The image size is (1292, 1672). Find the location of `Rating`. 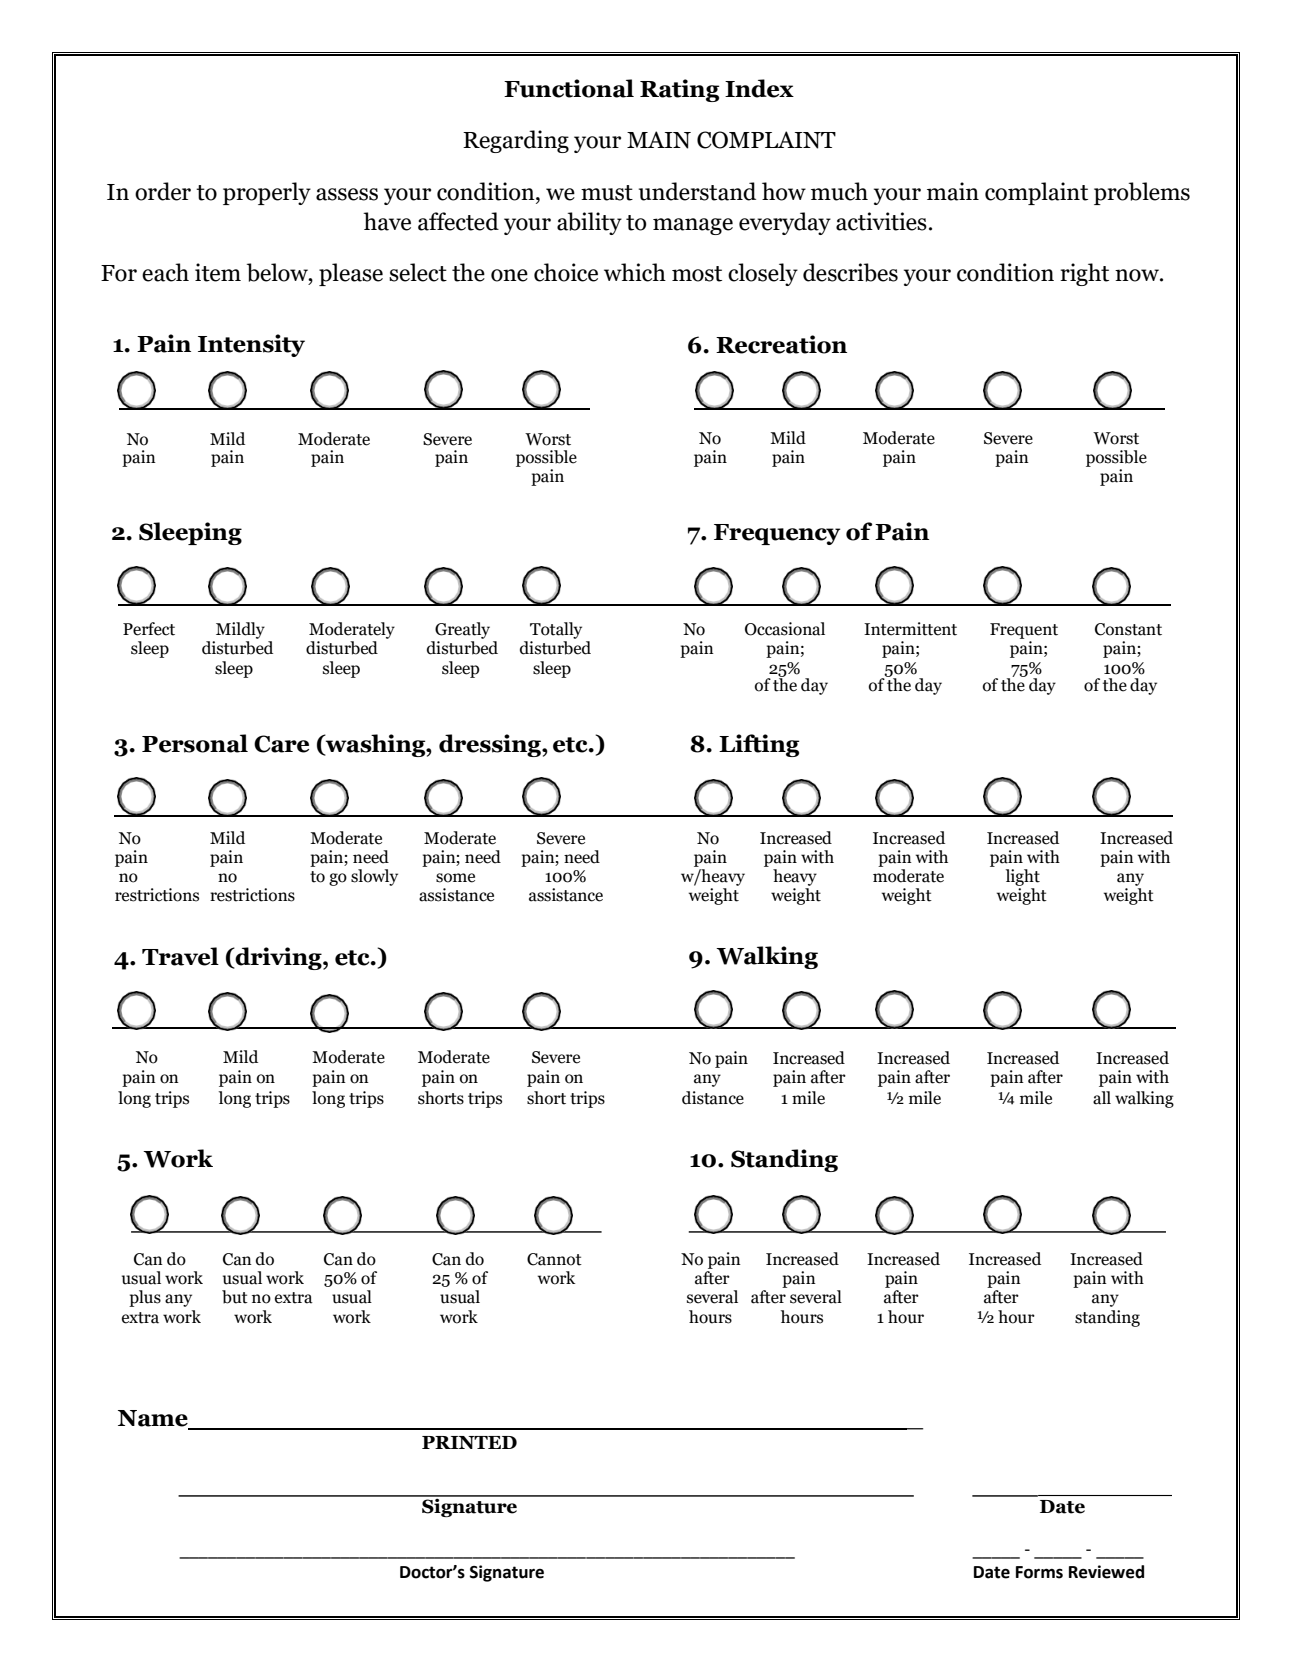

Rating is located at coordinates (679, 90).
